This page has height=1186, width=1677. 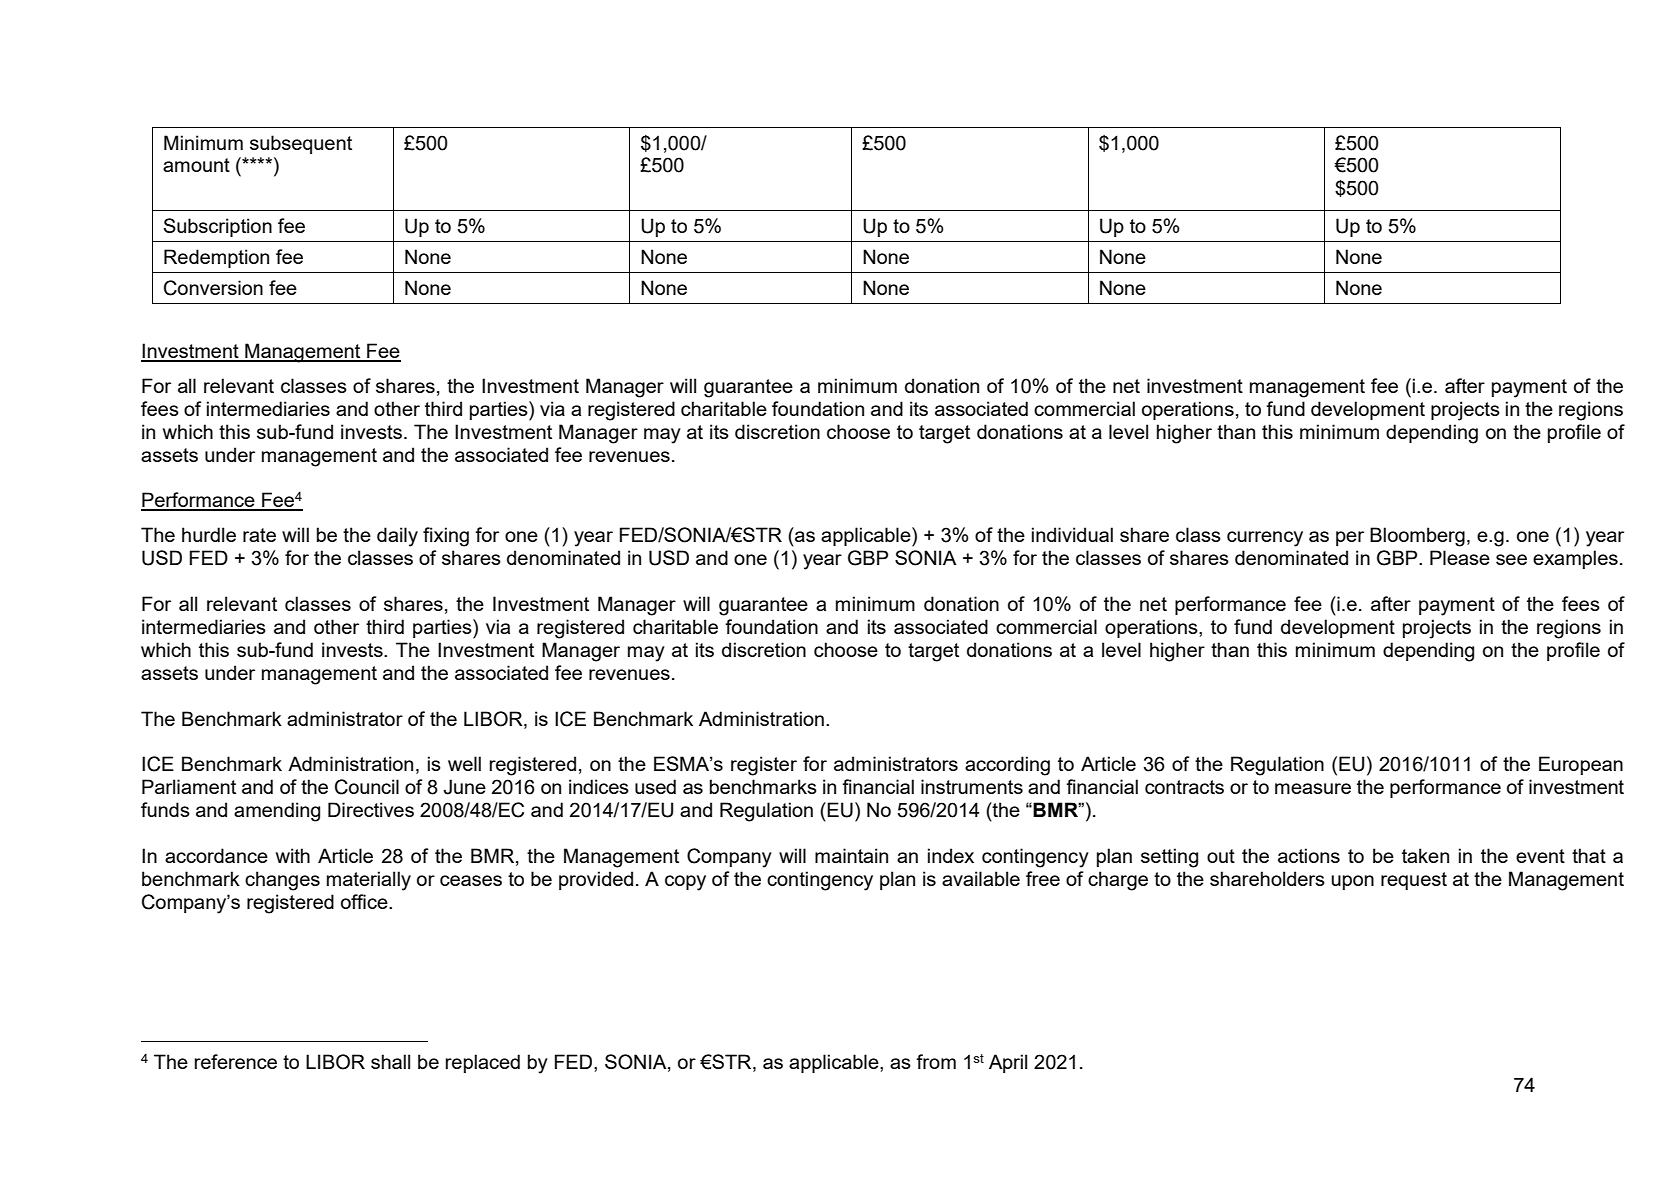 I want to click on daily, so click(x=397, y=537).
